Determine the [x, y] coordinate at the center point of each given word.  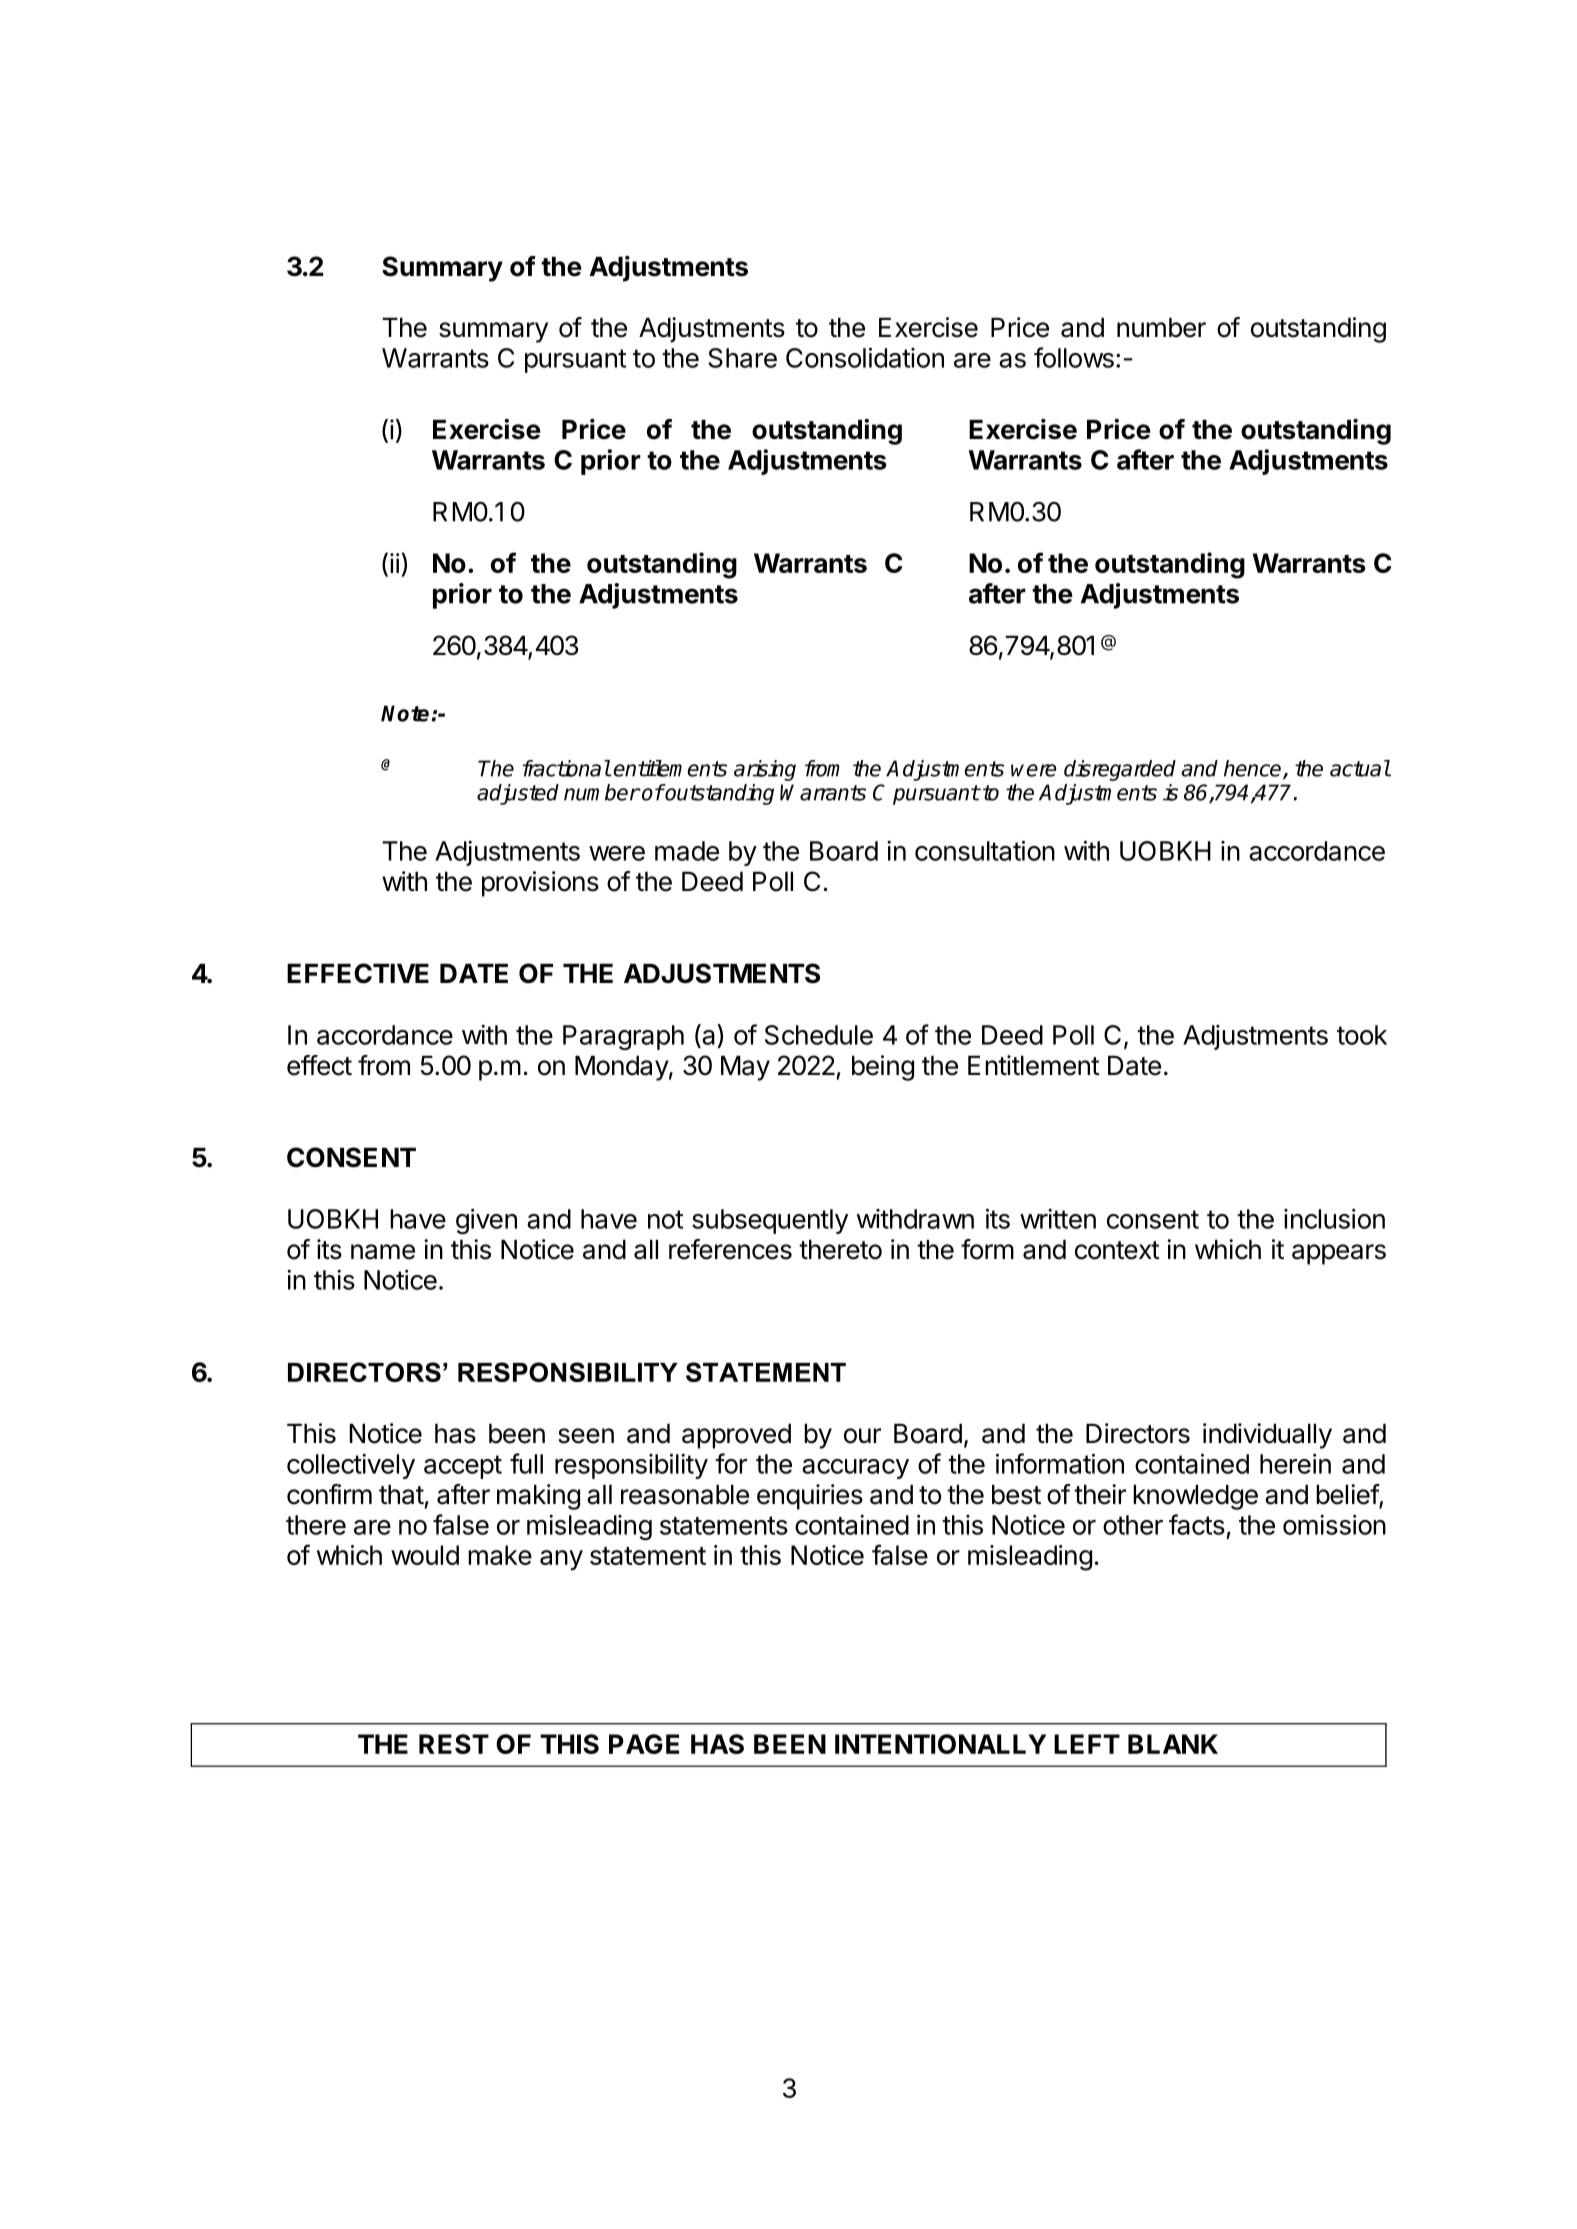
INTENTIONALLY [940, 1744]
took [1362, 1035]
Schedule [819, 1035]
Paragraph [623, 1037]
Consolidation [865, 357]
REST [454, 1744]
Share [742, 358]
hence [1254, 769]
